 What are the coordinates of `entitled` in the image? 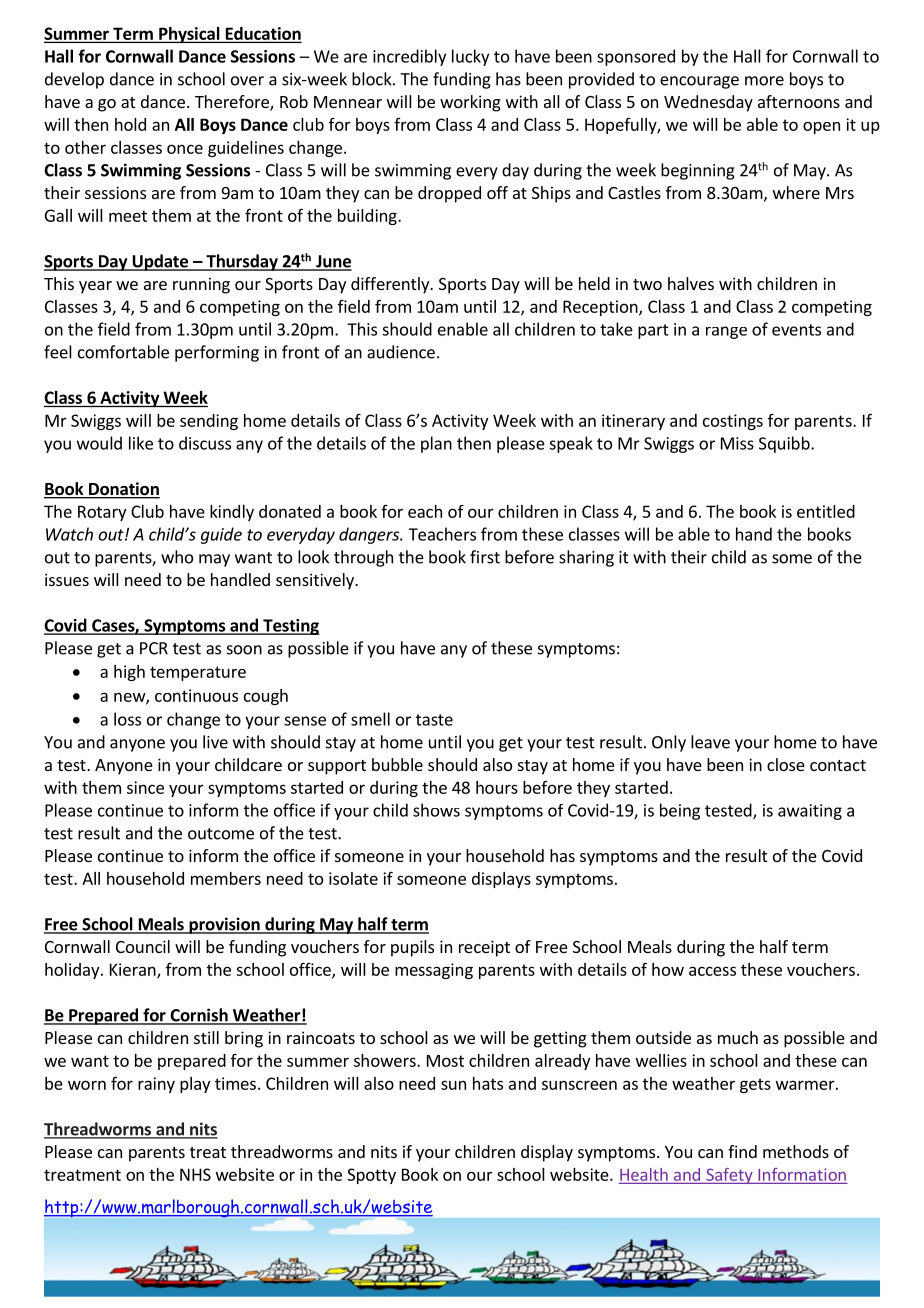 It's located at (826, 511).
